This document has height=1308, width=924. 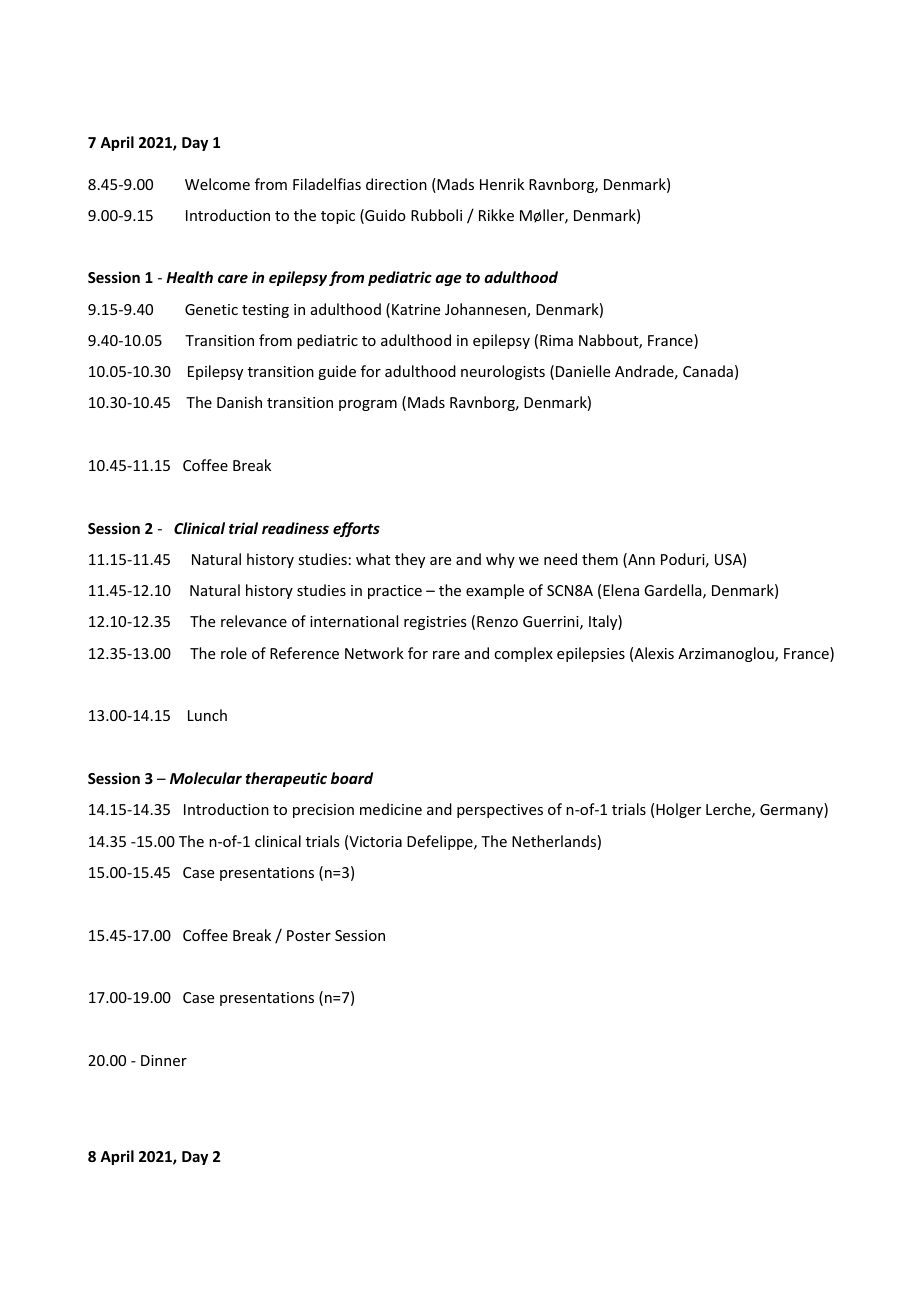 I want to click on direction, so click(x=396, y=184).
